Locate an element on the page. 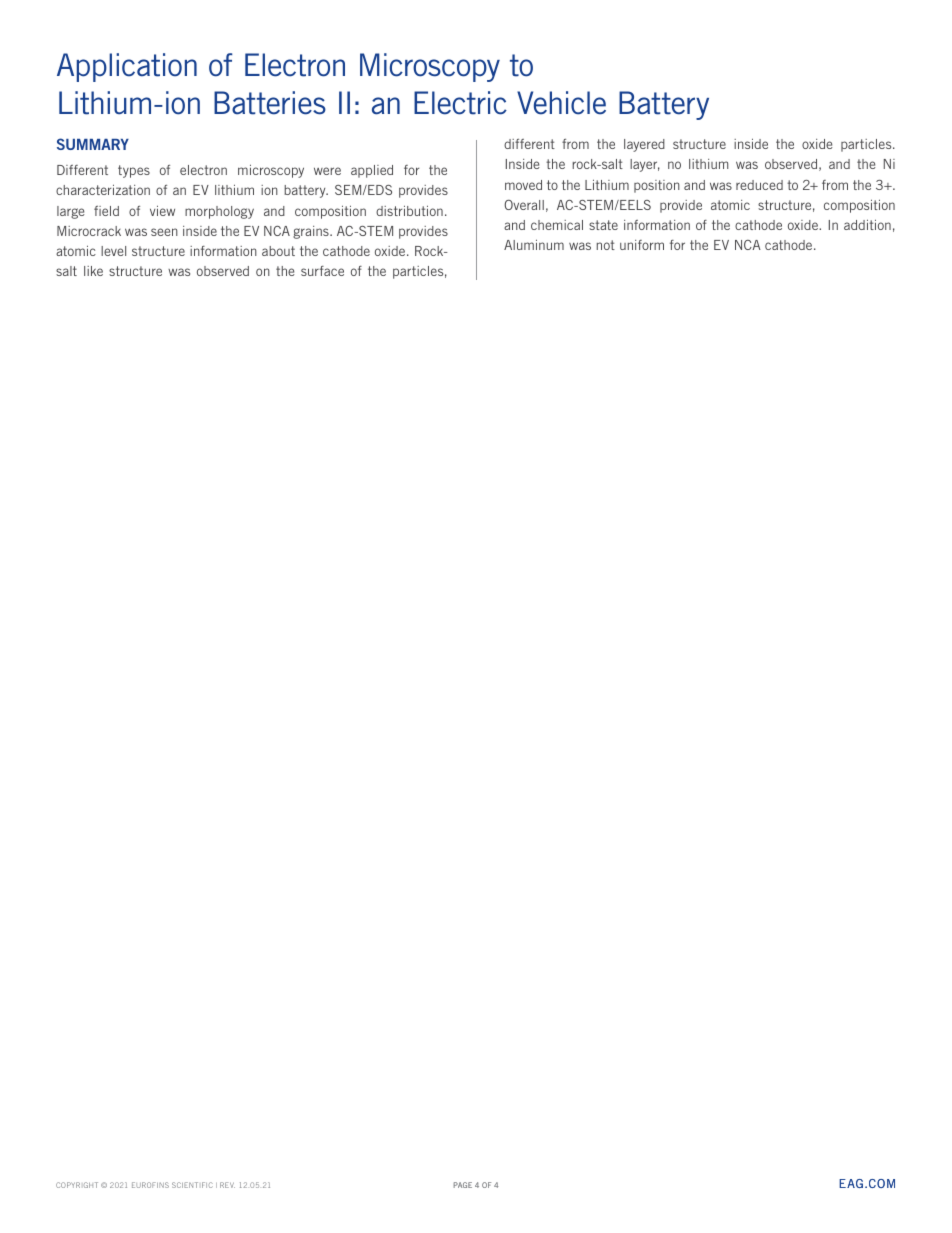 The width and height of the document is (952, 1233). SCIENTIFIC is located at coordinates (192, 1185).
